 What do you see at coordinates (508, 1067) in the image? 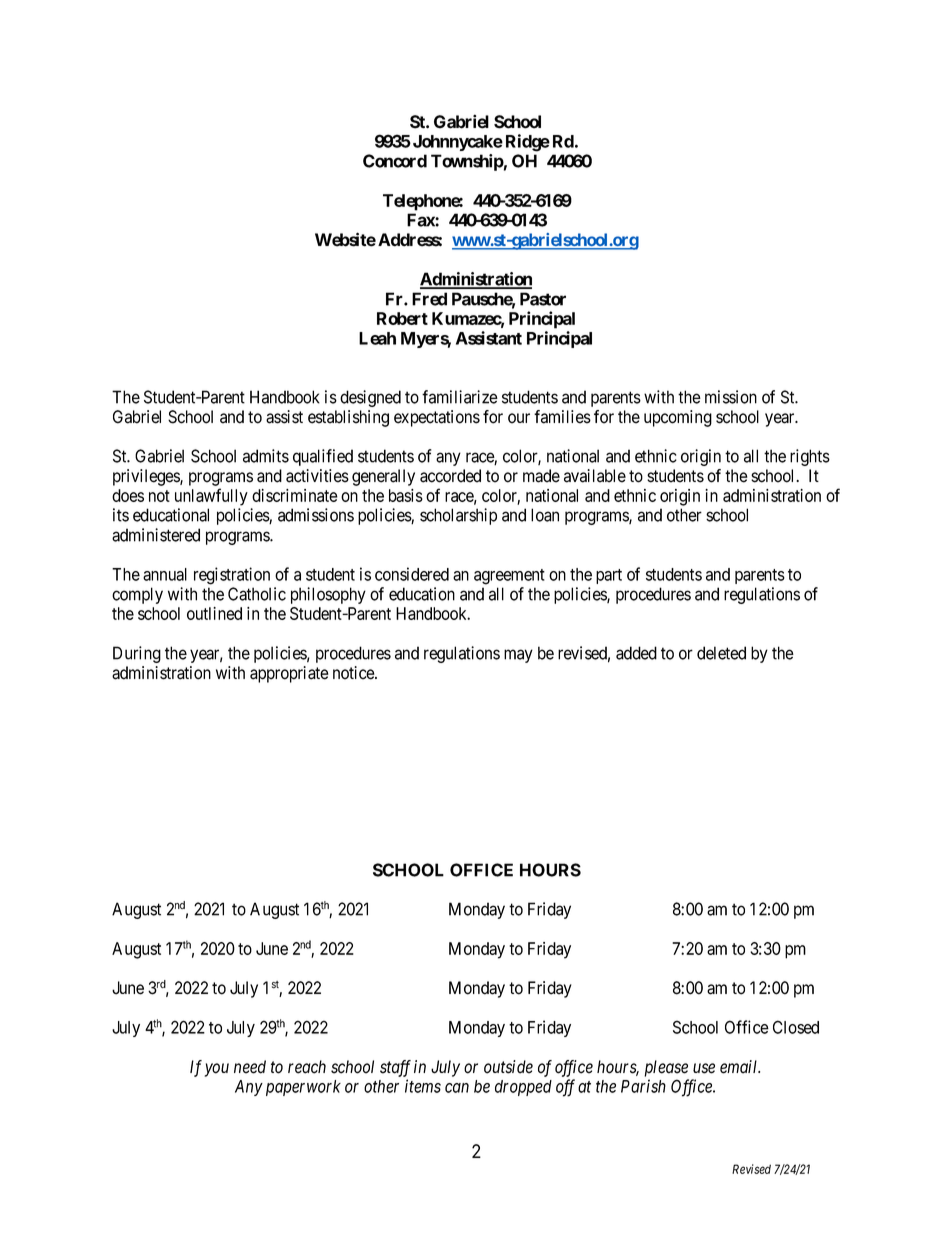
I see `outside` at bounding box center [508, 1067].
